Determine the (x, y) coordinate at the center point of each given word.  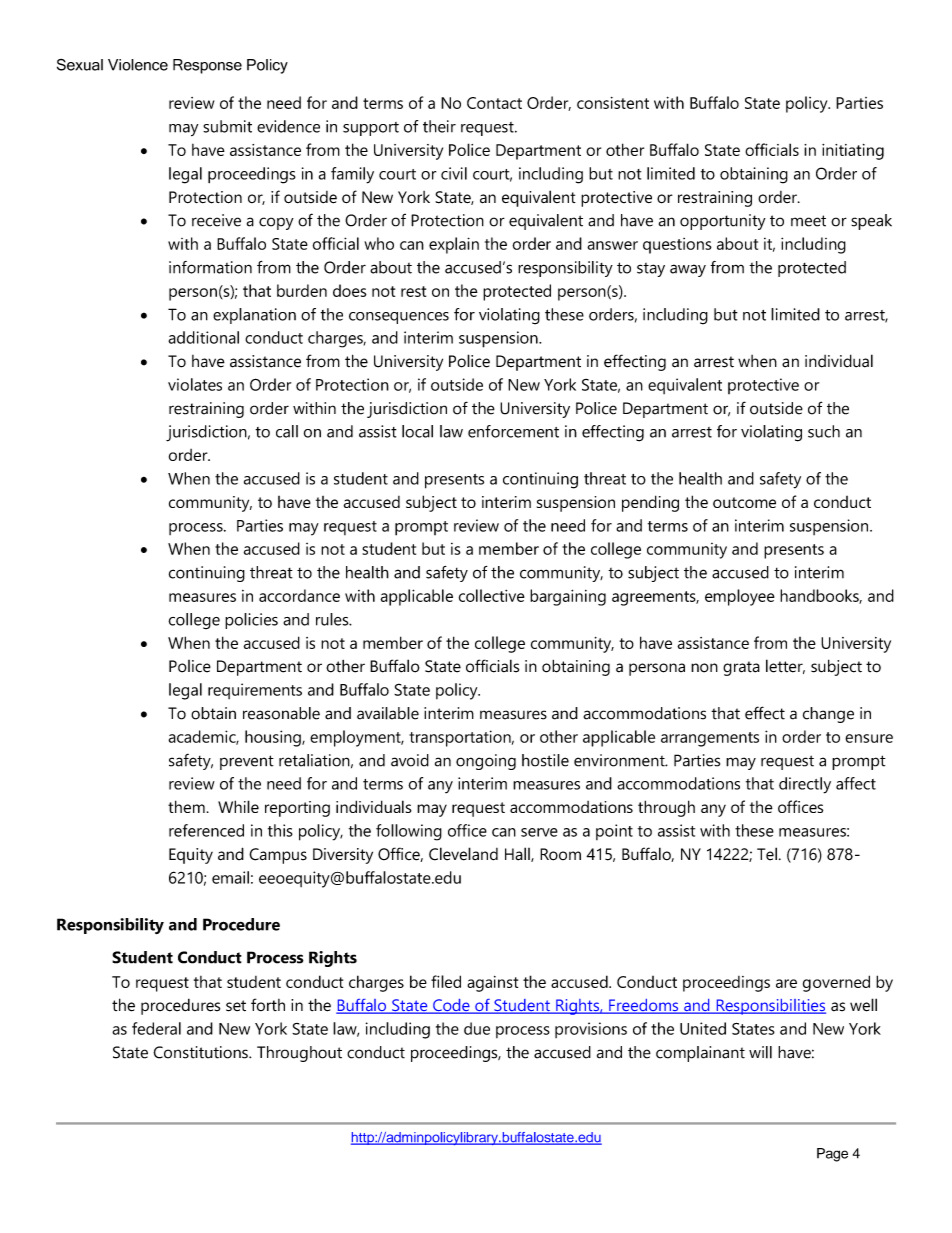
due (477, 1028)
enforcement (513, 431)
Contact (494, 103)
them (186, 806)
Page (832, 1155)
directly (805, 785)
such (824, 431)
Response (207, 66)
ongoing (486, 762)
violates (195, 384)
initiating (853, 152)
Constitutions (201, 1052)
